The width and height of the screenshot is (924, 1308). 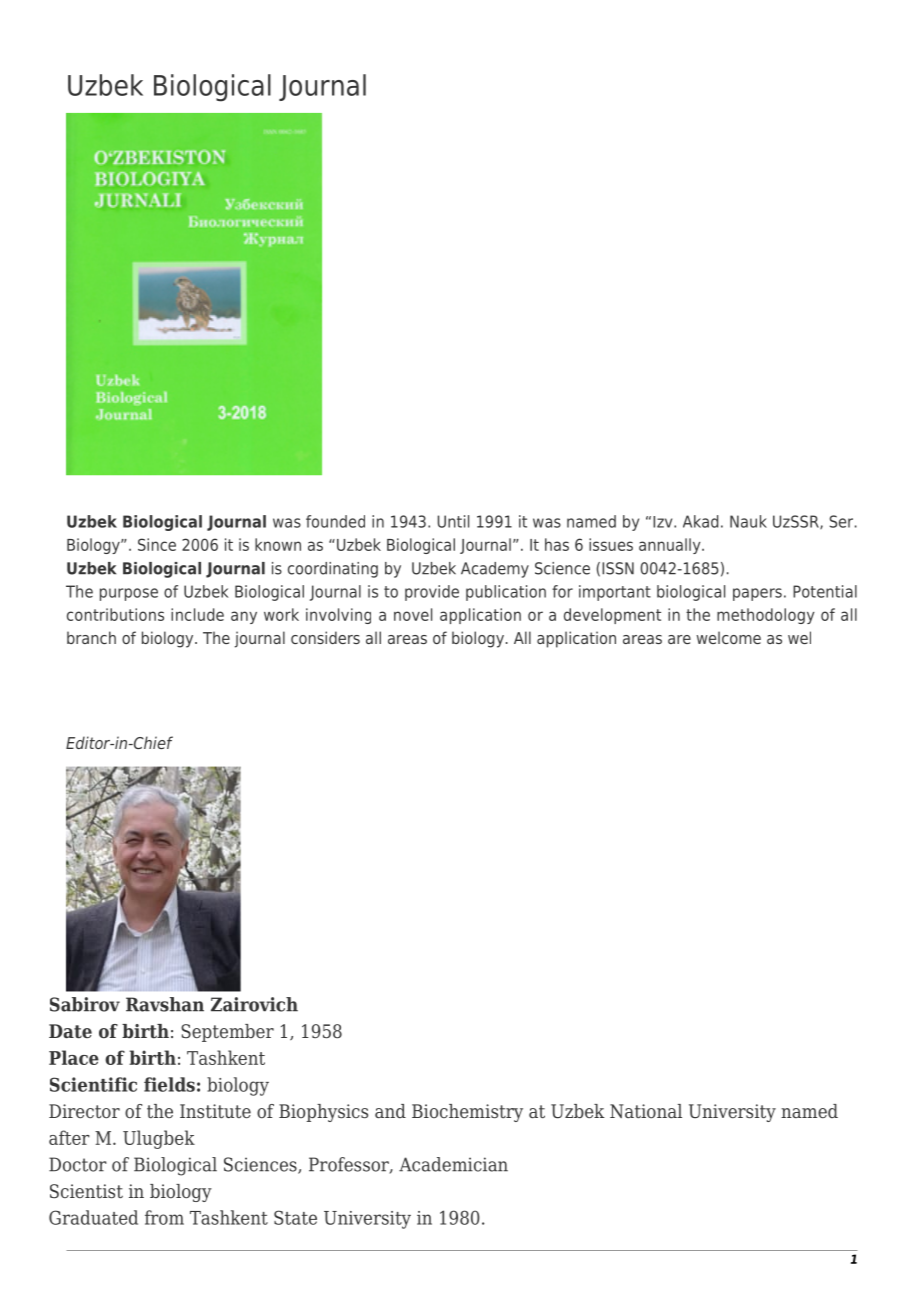 I want to click on annually, so click(x=671, y=546).
